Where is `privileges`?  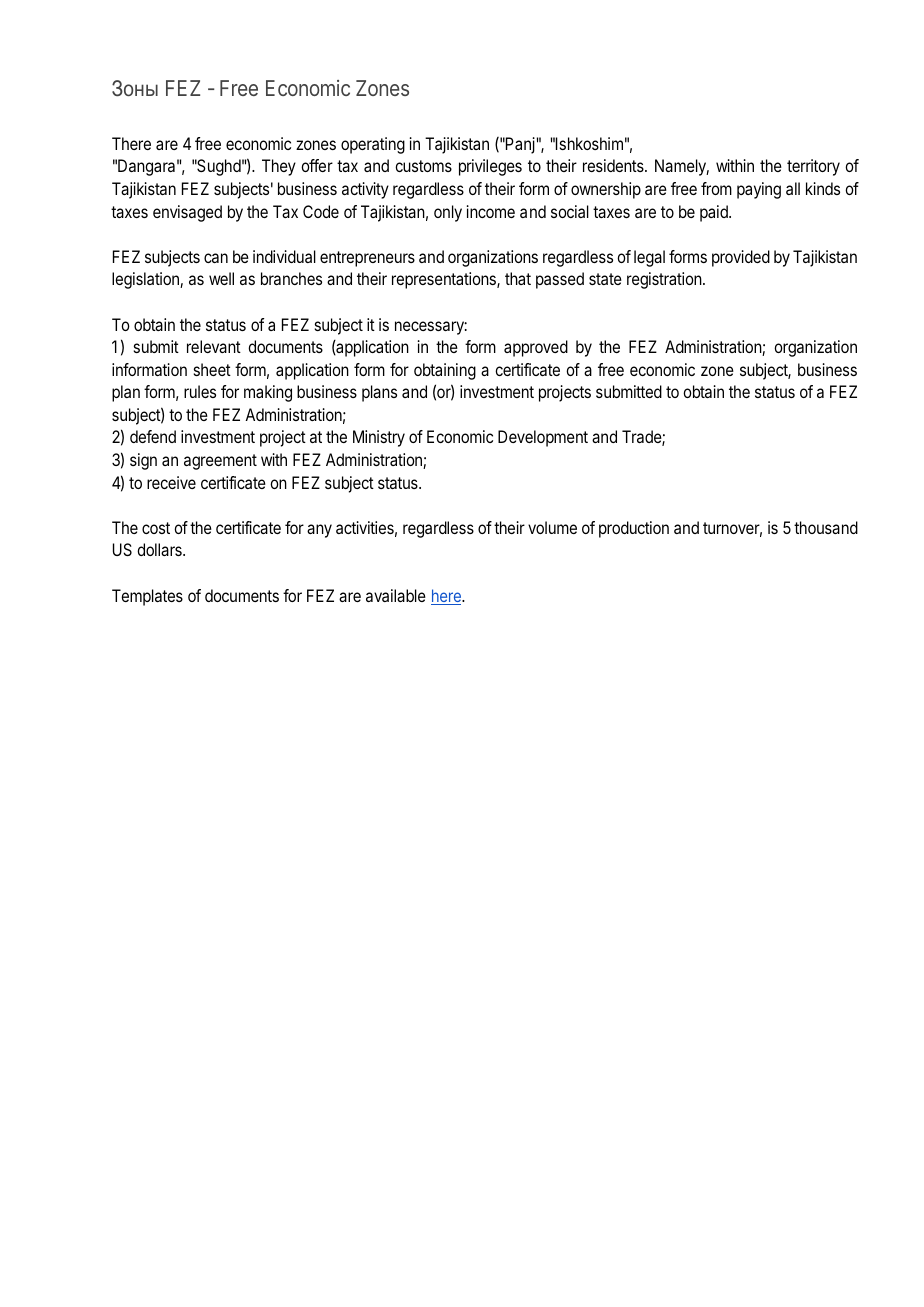 privileges is located at coordinates (490, 167).
